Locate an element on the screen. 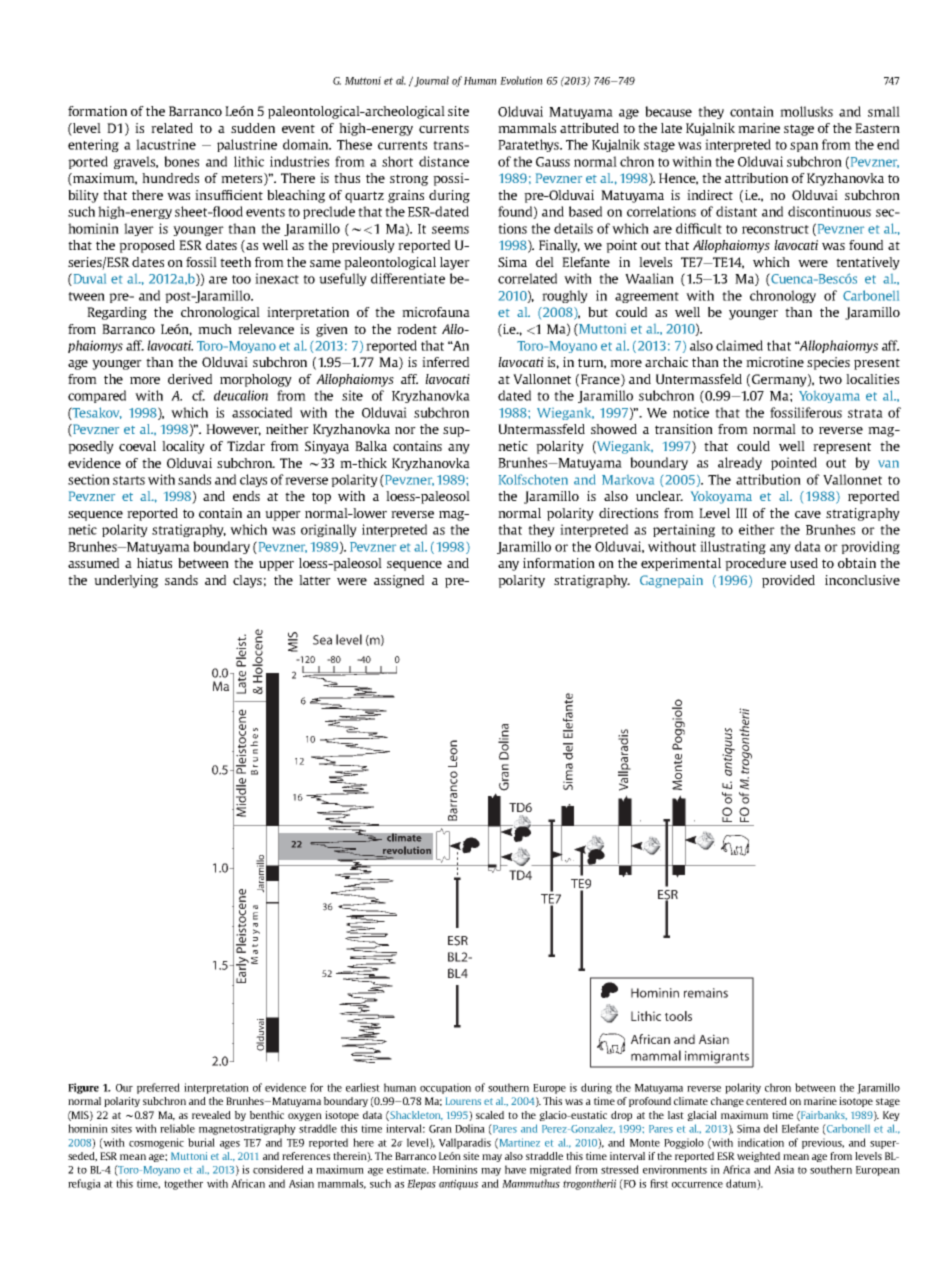 The height and width of the screenshot is (1270, 952). underlying is located at coordinates (126, 581).
